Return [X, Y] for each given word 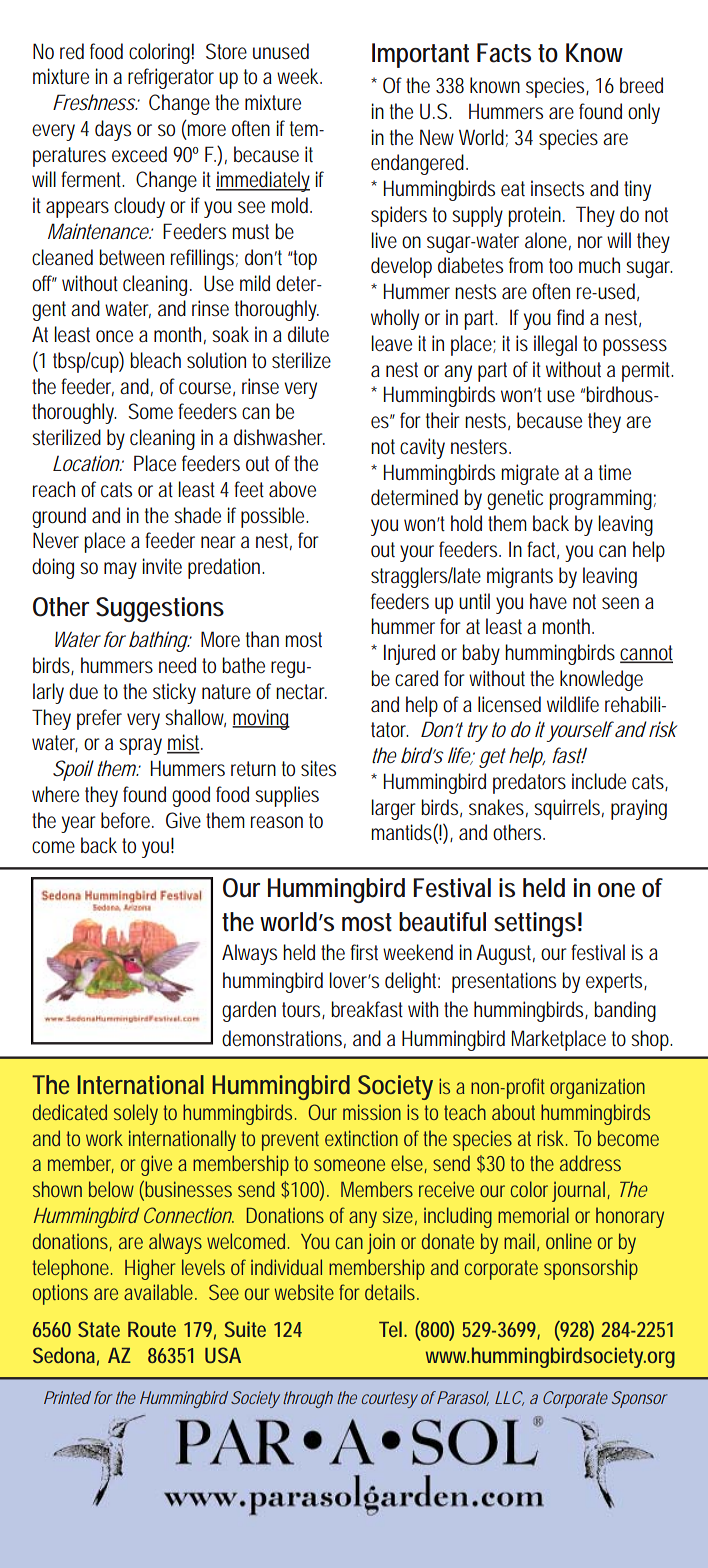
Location [87, 463]
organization [597, 1088]
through [308, 1399]
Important [420, 55]
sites [318, 768]
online [569, 1241]
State [99, 1329]
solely [136, 1114]
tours [303, 1010]
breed [641, 85]
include [599, 781]
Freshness [95, 102]
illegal [555, 345]
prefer [99, 719]
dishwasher [279, 437]
